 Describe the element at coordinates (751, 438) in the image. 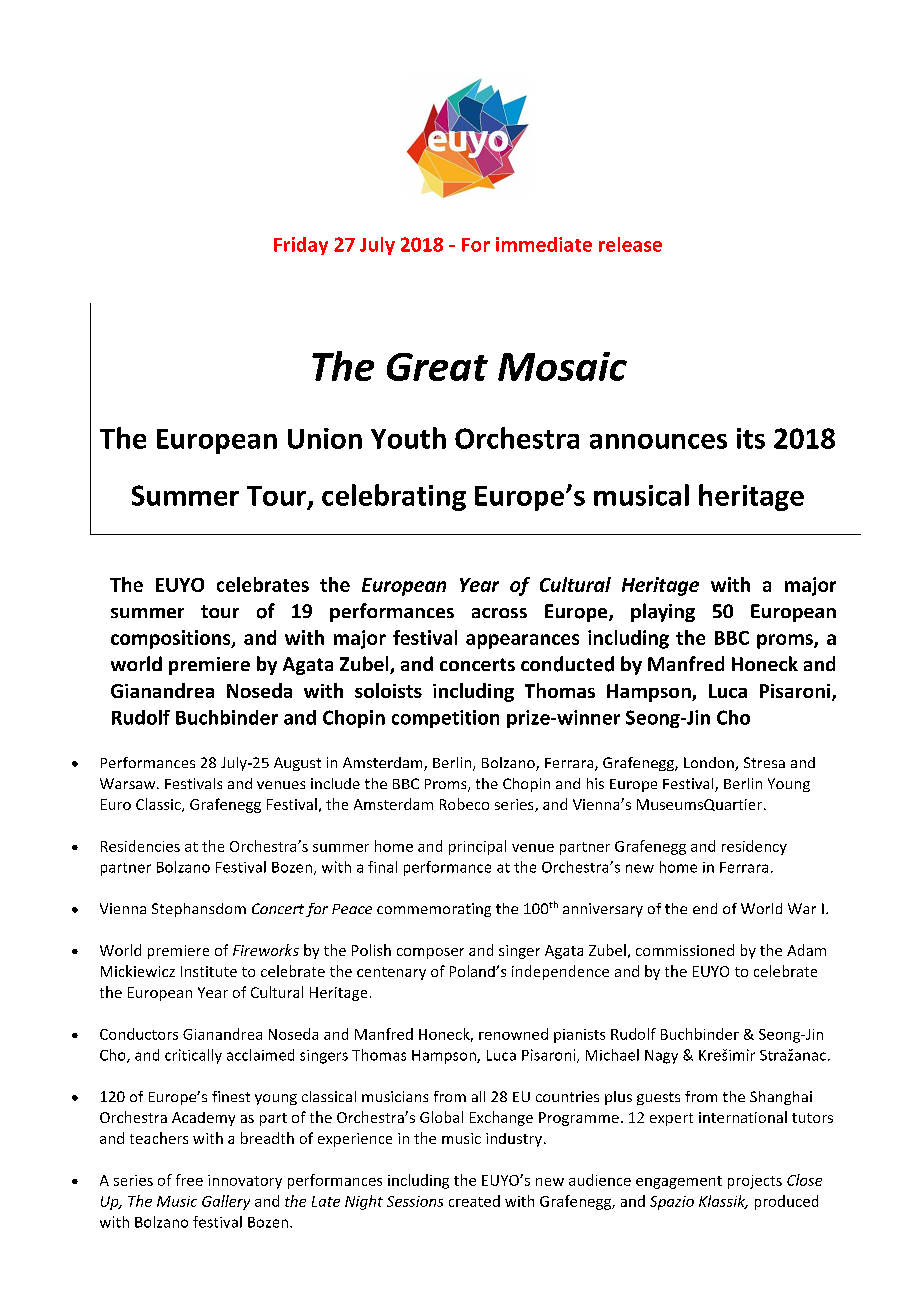

I see `its` at that location.
